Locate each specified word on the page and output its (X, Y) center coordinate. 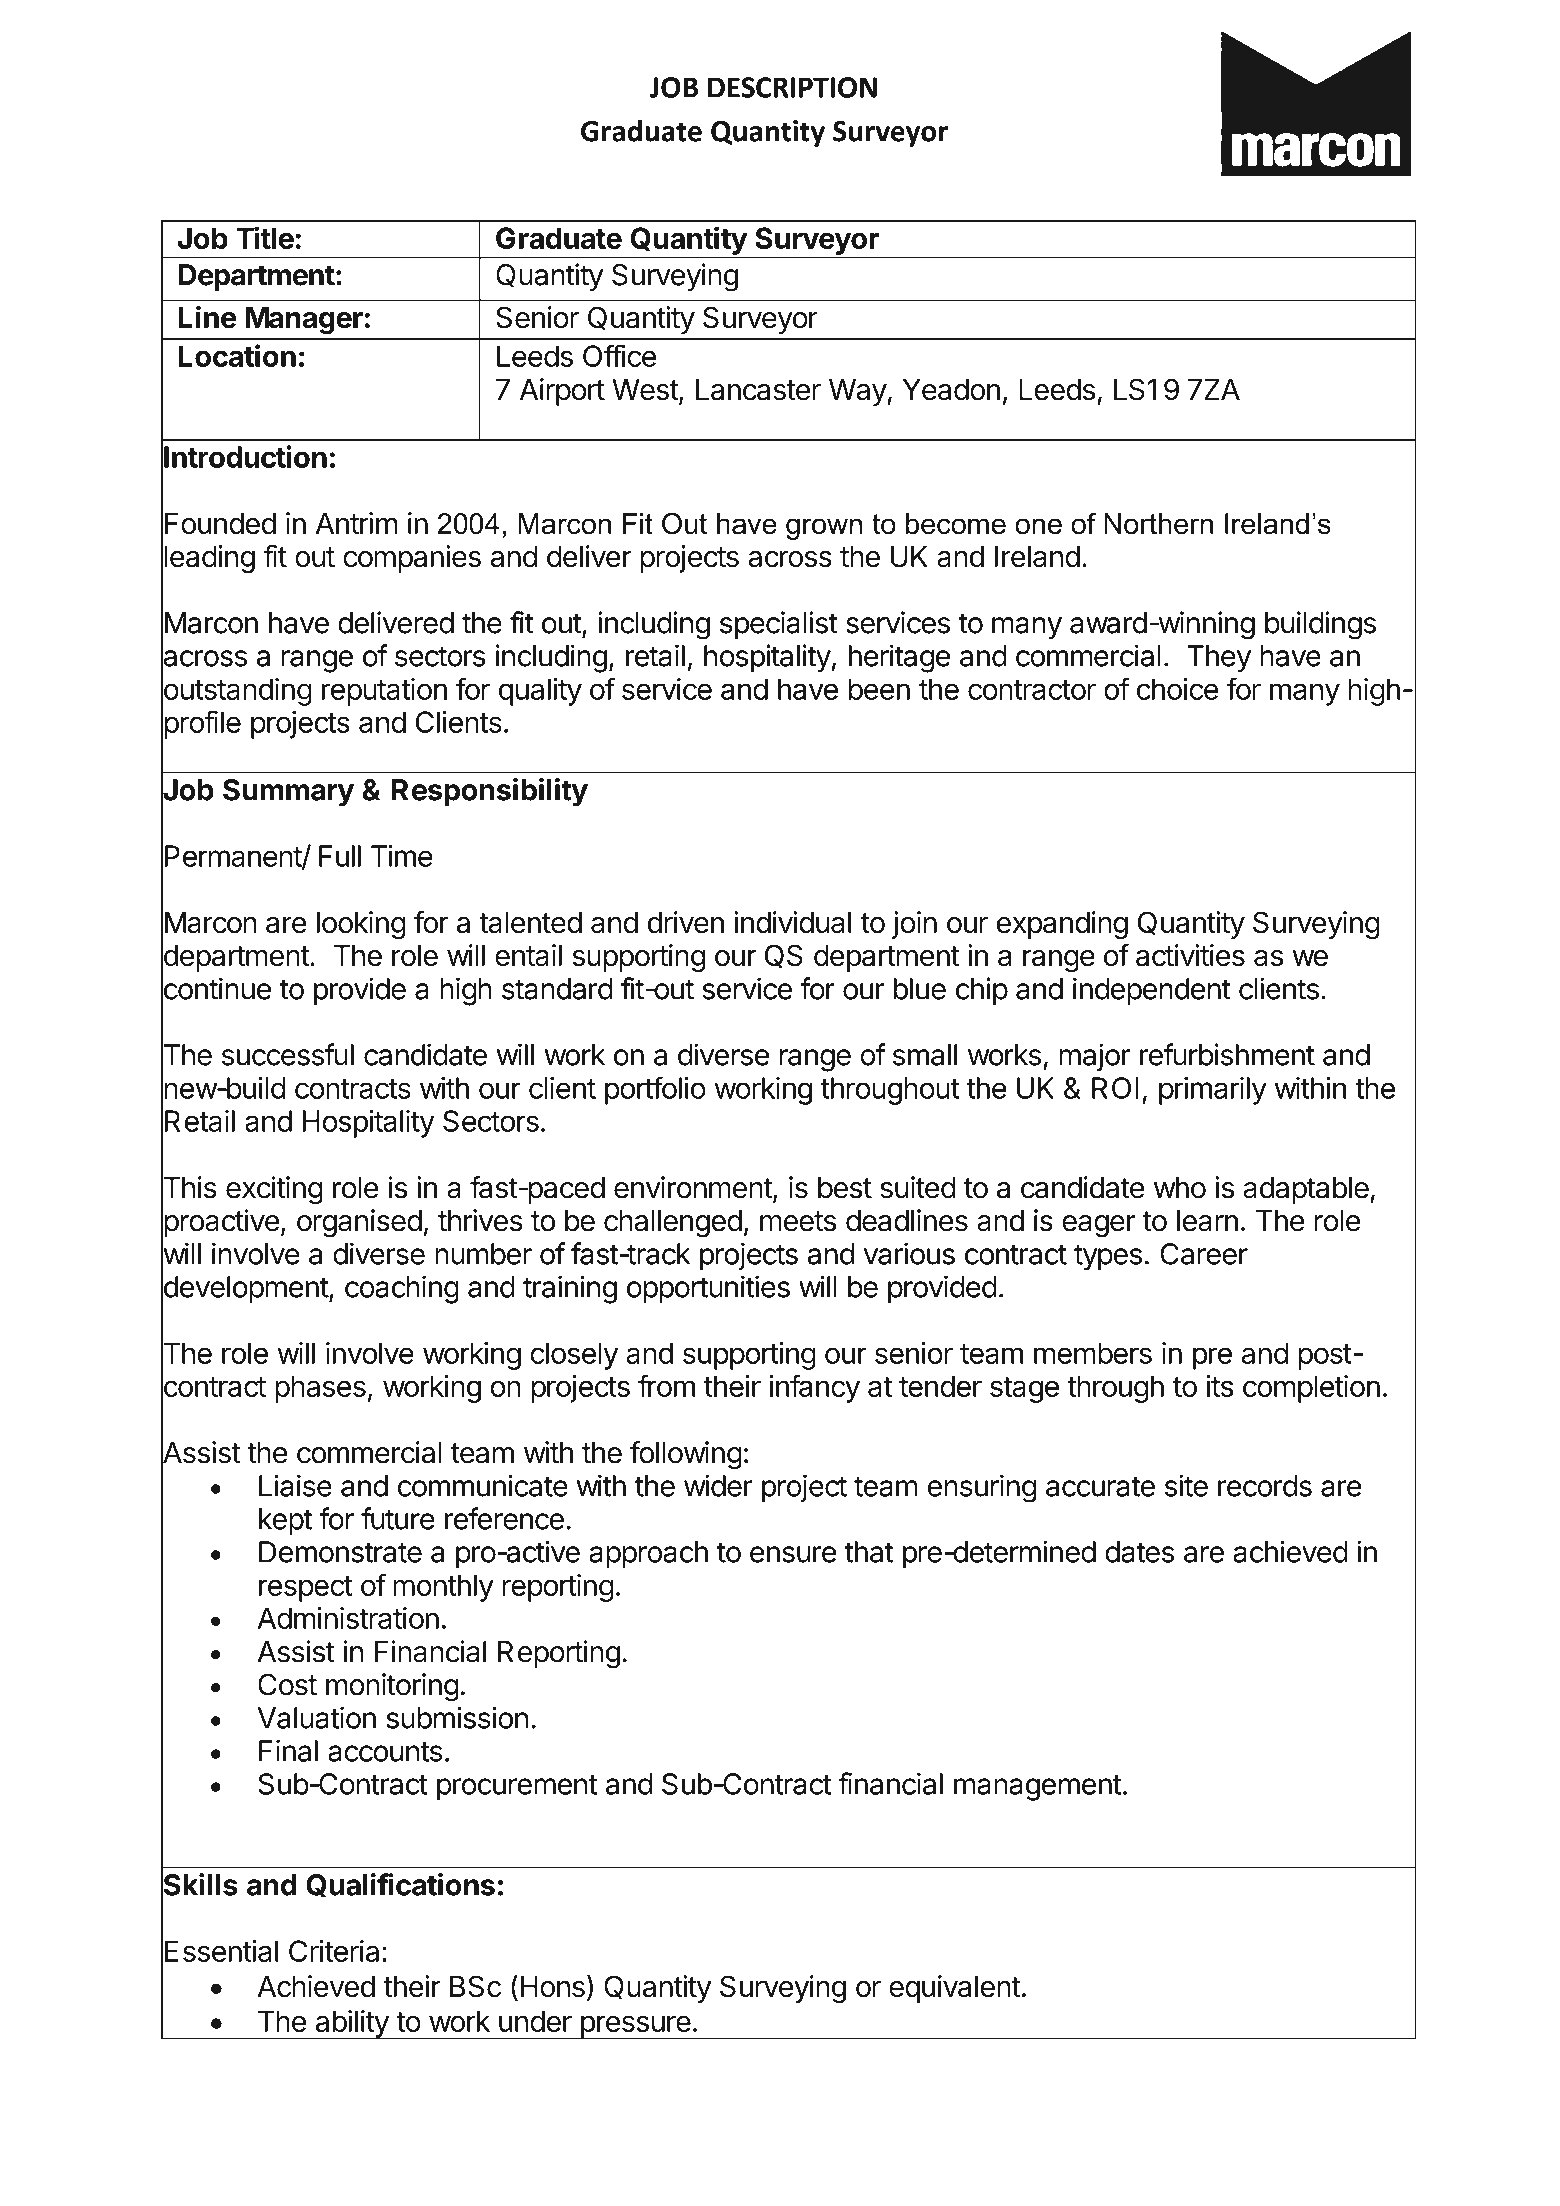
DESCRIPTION (792, 87)
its (1219, 1386)
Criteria (334, 1951)
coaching (402, 1289)
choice (1178, 689)
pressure (635, 2027)
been (879, 689)
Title (265, 237)
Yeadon (951, 390)
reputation (384, 692)
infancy (814, 1388)
